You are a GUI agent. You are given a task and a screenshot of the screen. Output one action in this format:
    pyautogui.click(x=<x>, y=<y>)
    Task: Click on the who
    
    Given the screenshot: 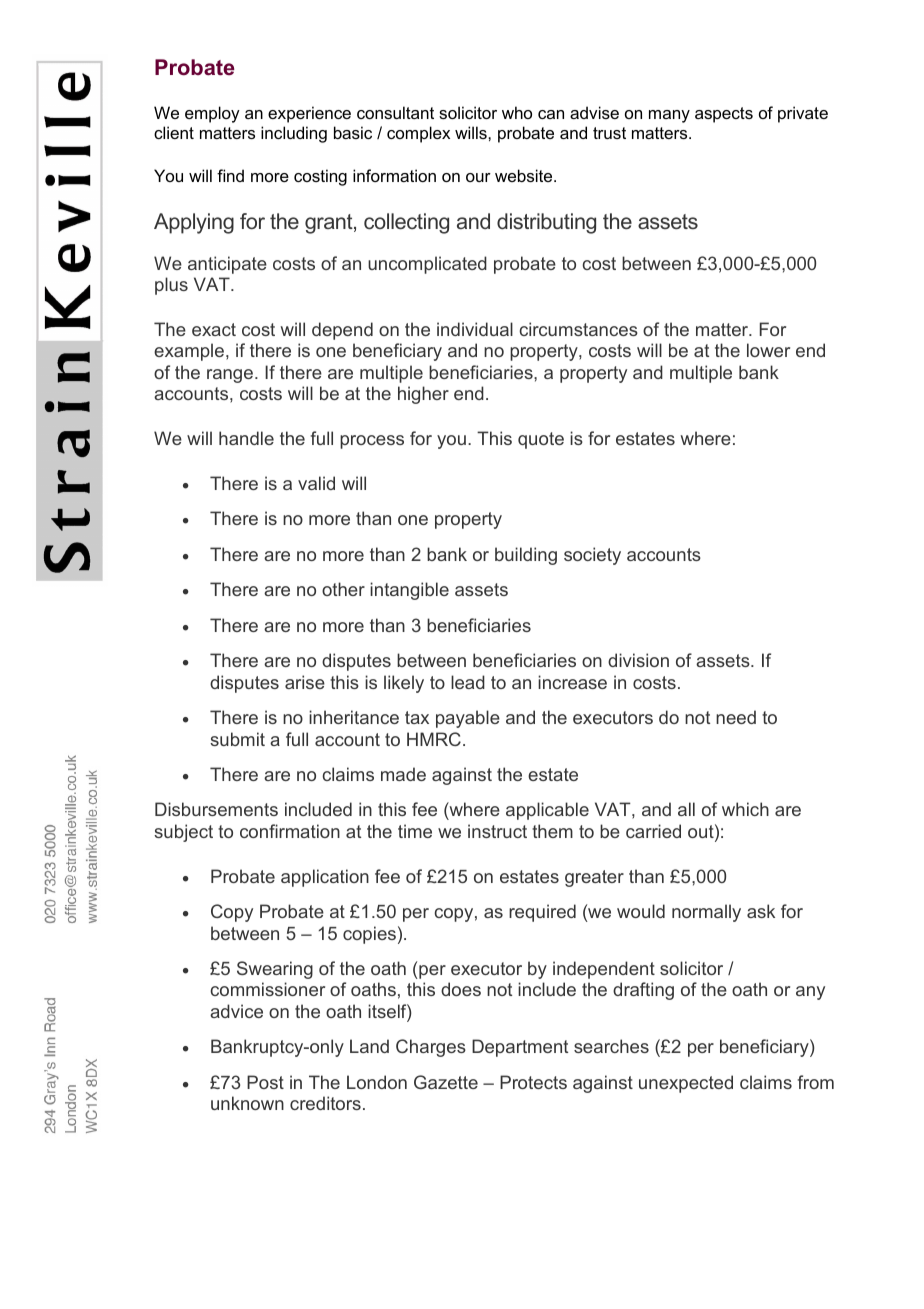 What is the action you would take?
    pyautogui.click(x=517, y=112)
